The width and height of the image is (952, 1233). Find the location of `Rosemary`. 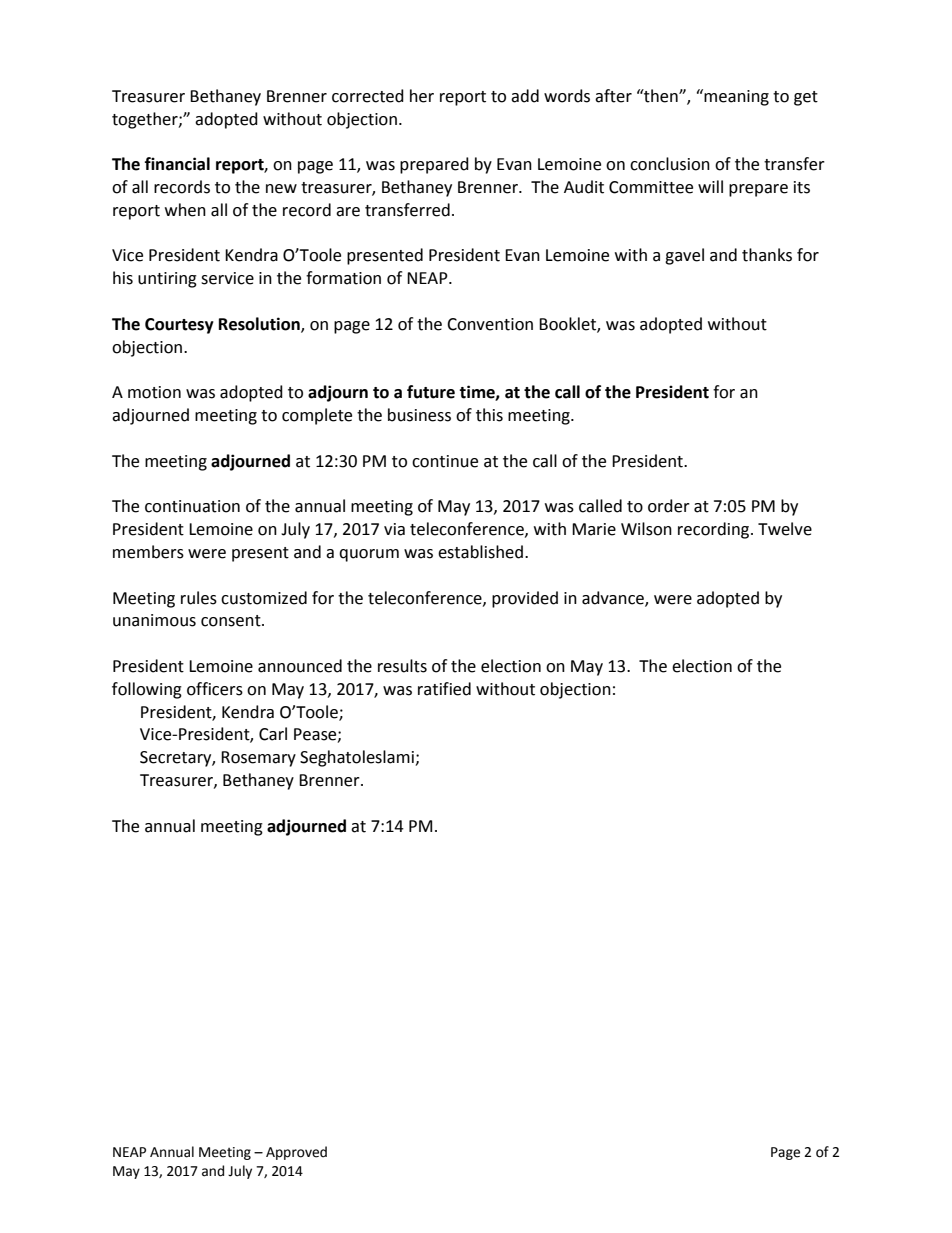

Rosemary is located at coordinates (258, 759).
